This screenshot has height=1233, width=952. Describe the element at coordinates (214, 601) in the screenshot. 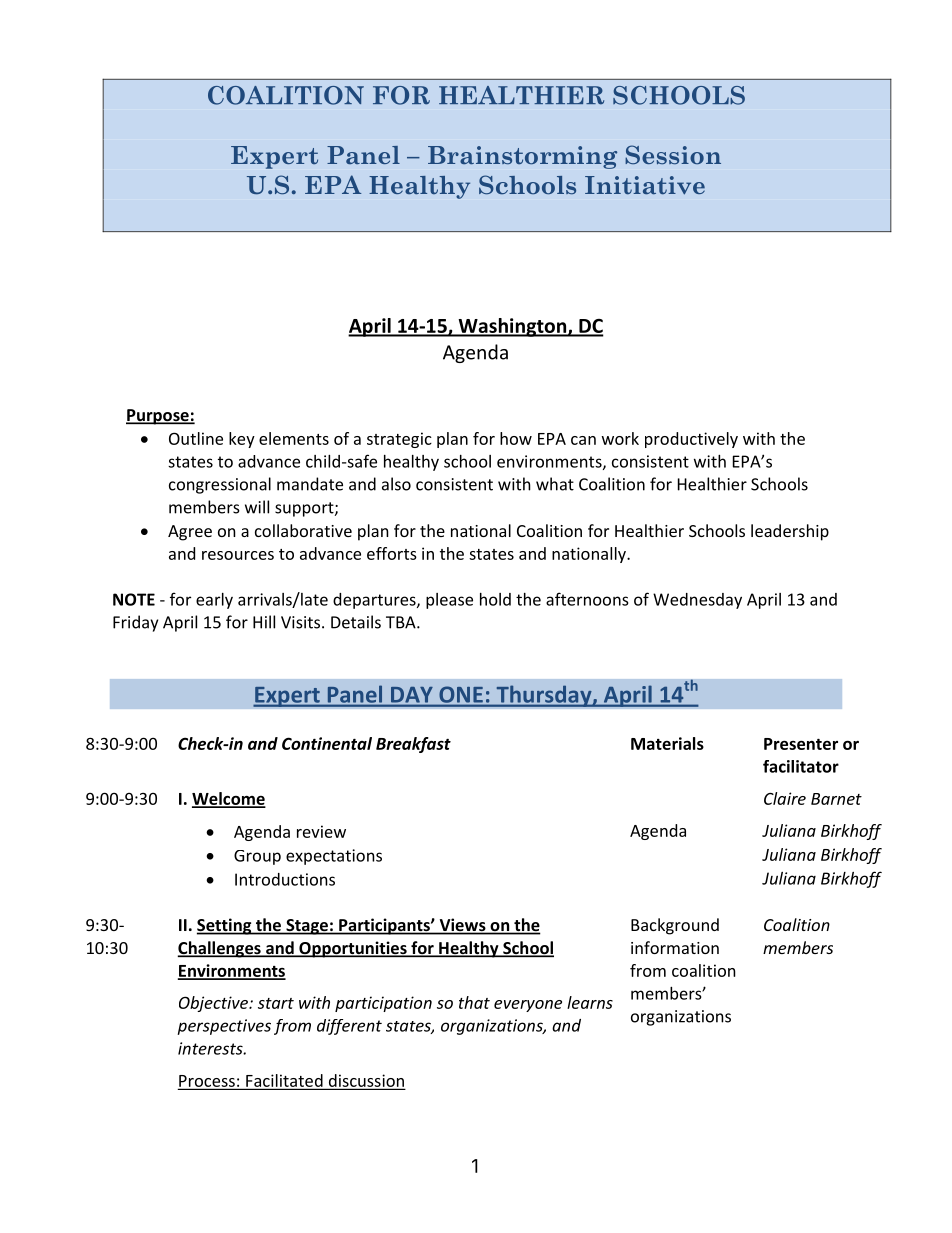

I see `early` at that location.
